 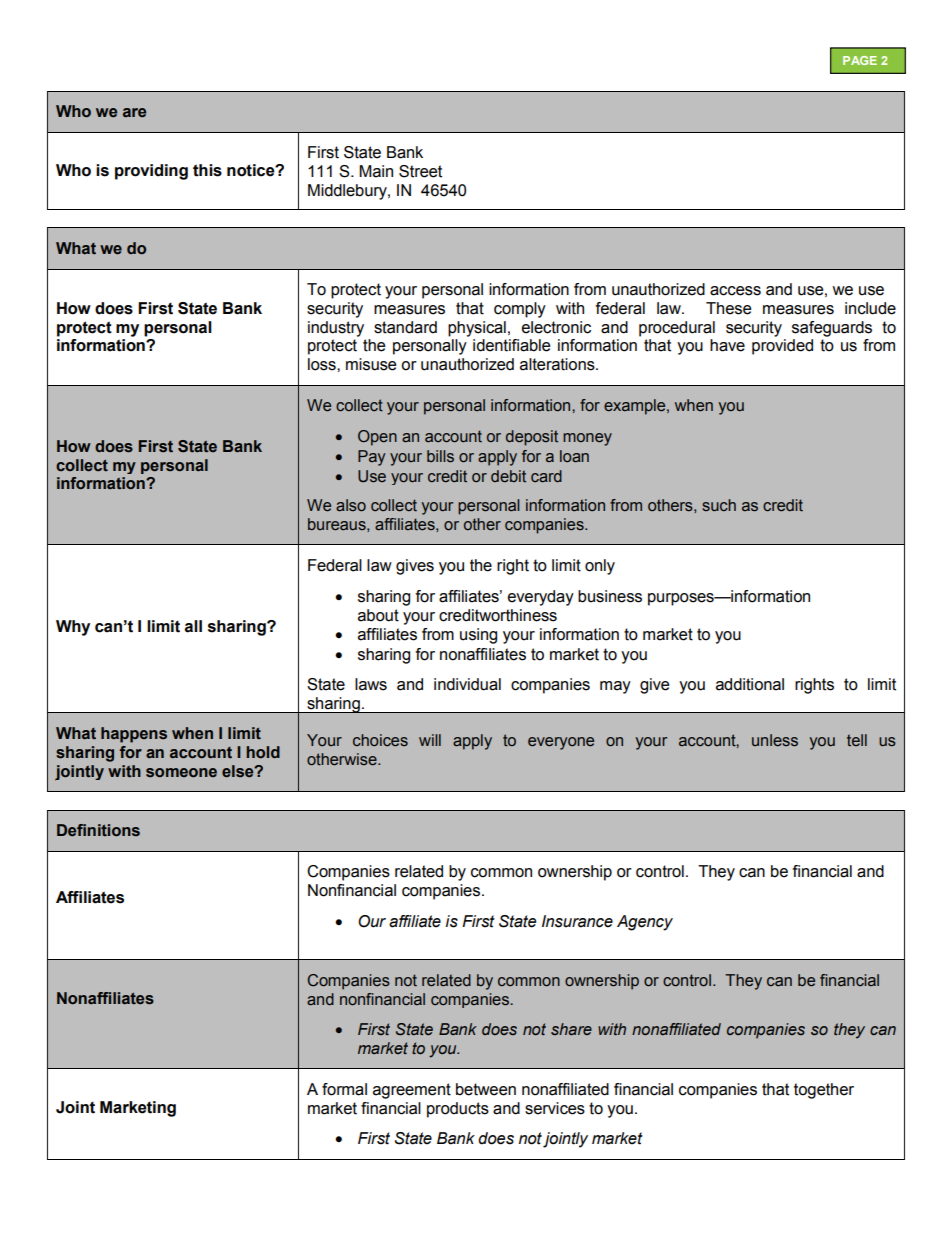 I want to click on Why, so click(x=73, y=628).
